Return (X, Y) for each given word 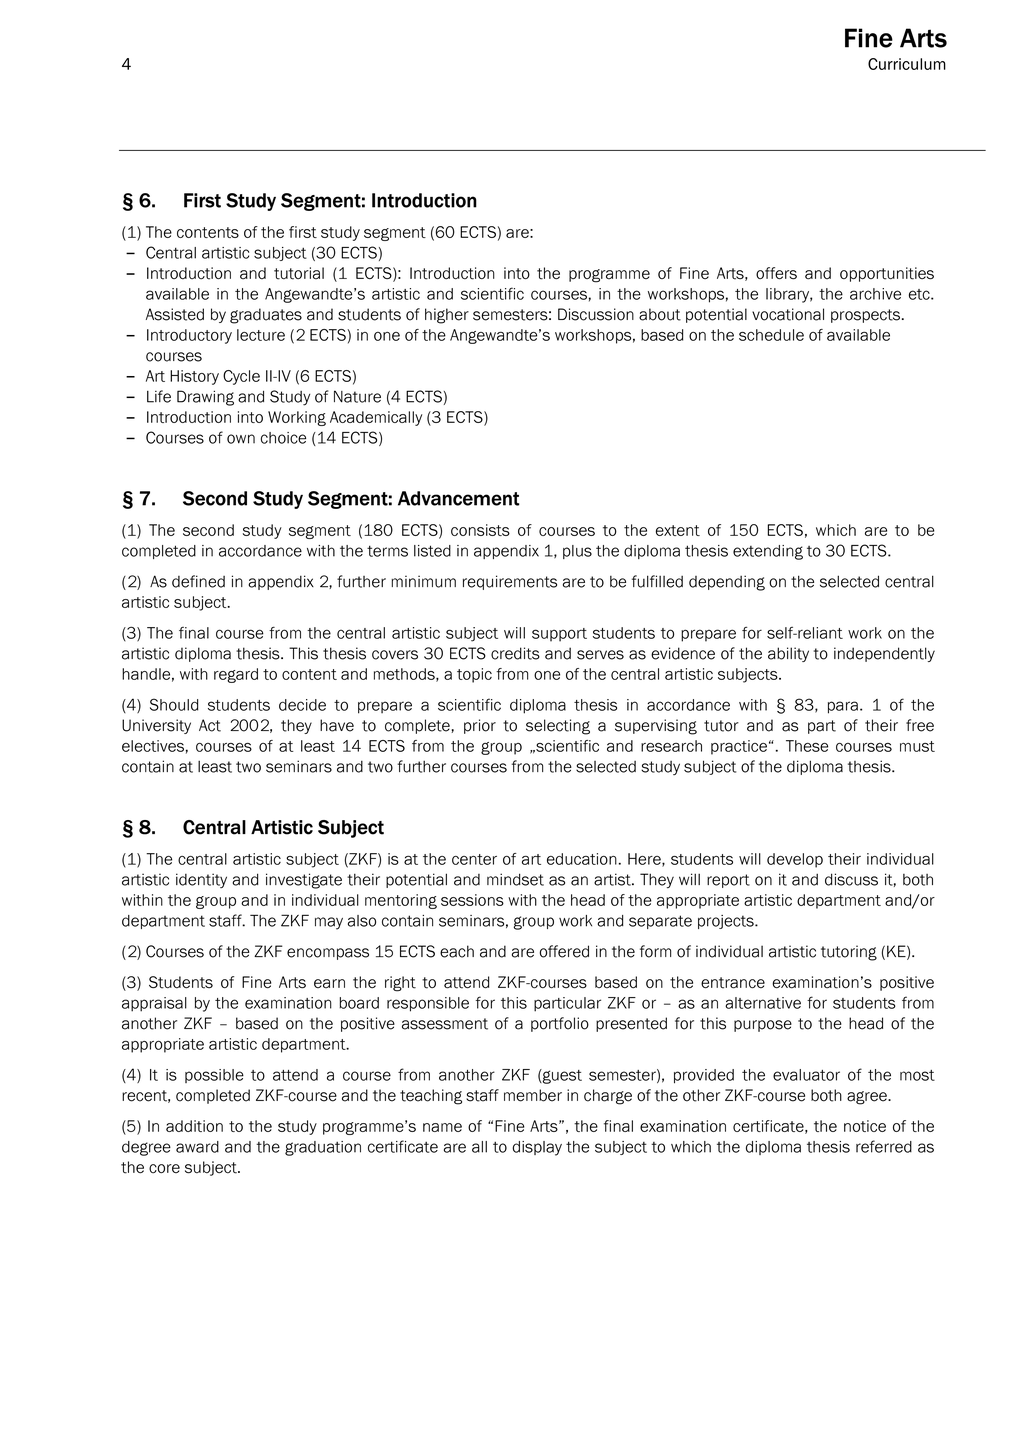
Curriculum (907, 64)
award (197, 1147)
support (559, 635)
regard (236, 675)
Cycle (241, 377)
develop (795, 860)
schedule (771, 335)
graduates (266, 316)
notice (865, 1126)
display (537, 1148)
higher (447, 316)
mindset (515, 879)
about (660, 314)
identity (201, 880)
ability (788, 654)
